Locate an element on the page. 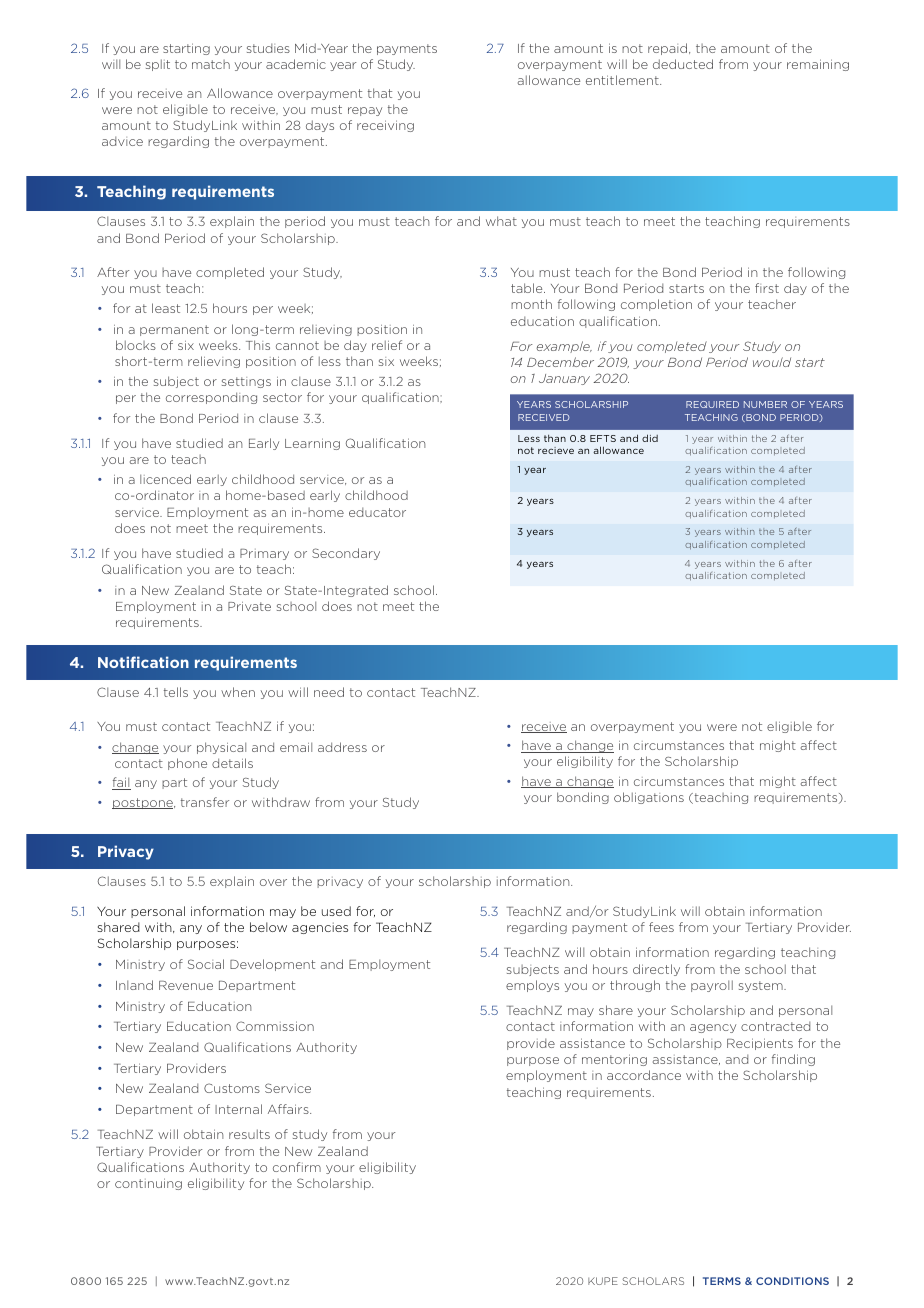 The image size is (924, 1308). continuing is located at coordinates (148, 1184).
